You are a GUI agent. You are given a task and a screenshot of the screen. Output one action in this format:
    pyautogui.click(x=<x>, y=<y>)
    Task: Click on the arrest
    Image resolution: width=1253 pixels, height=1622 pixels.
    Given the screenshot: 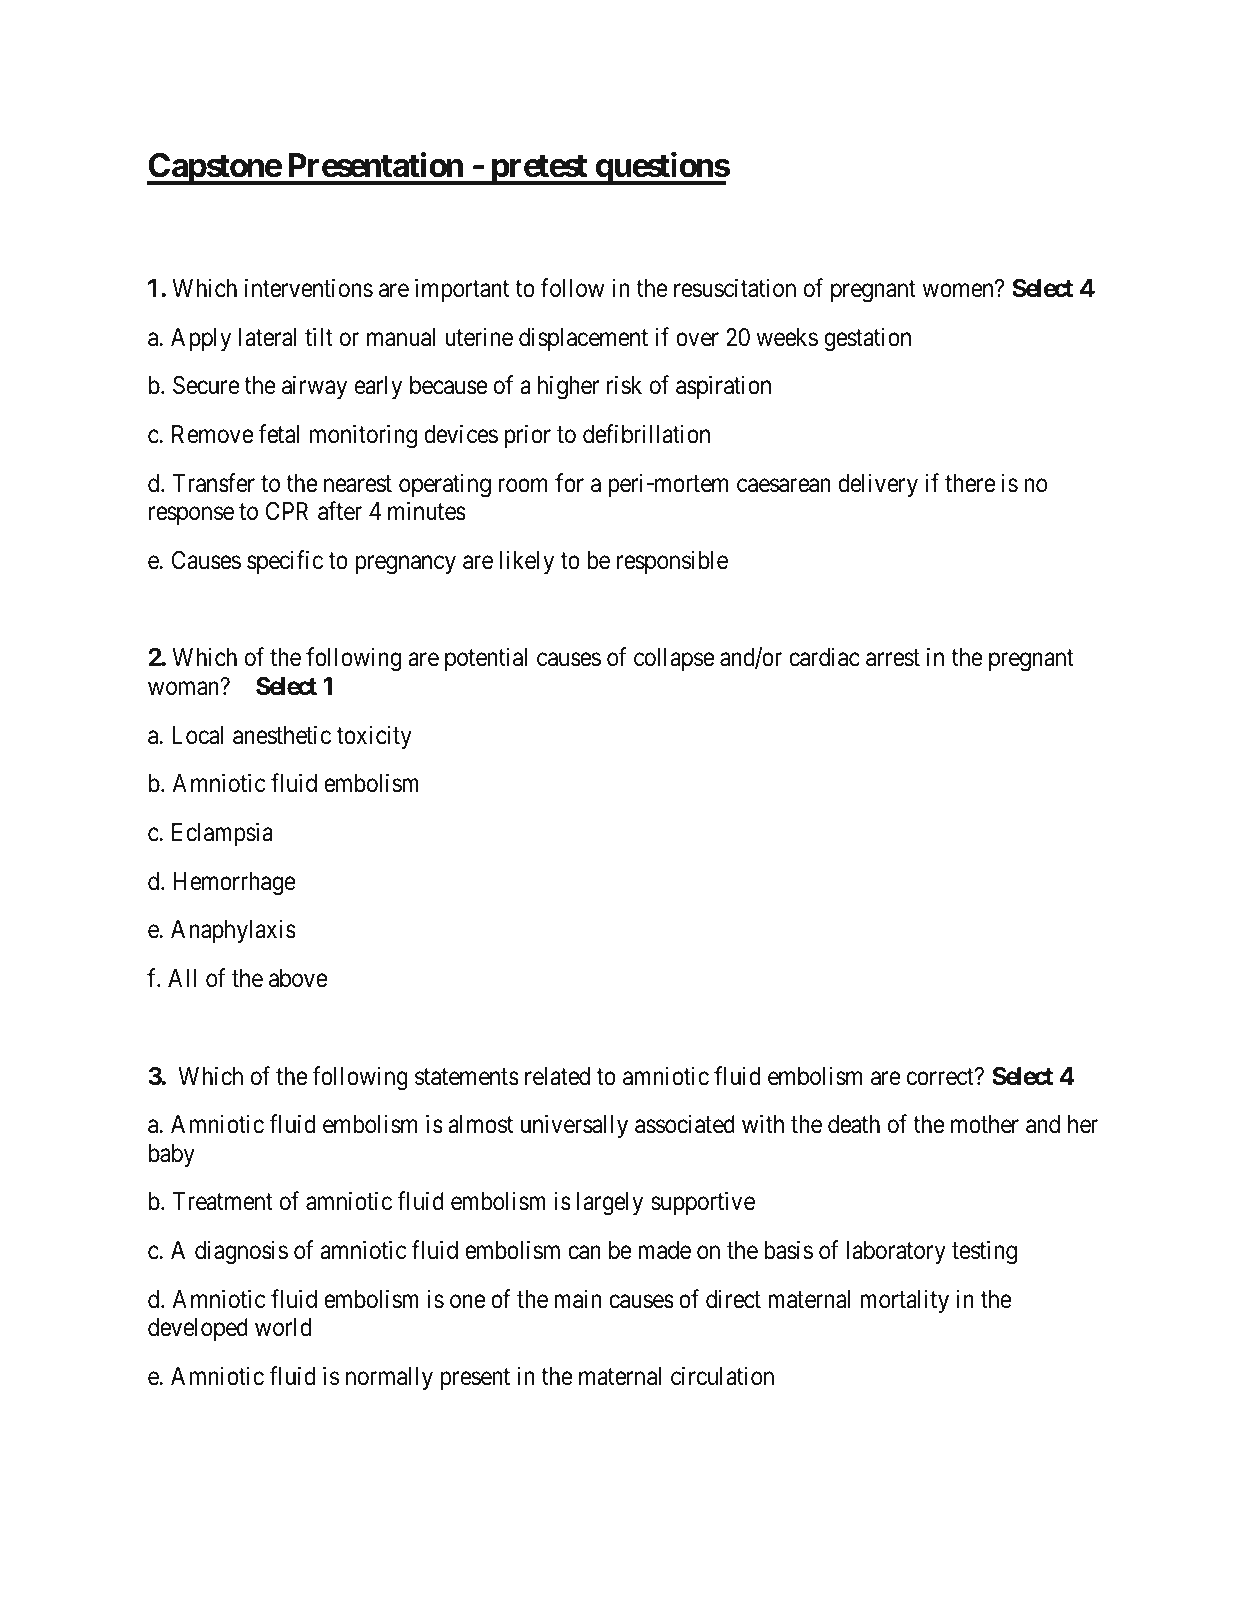 What is the action you would take?
    pyautogui.click(x=893, y=658)
